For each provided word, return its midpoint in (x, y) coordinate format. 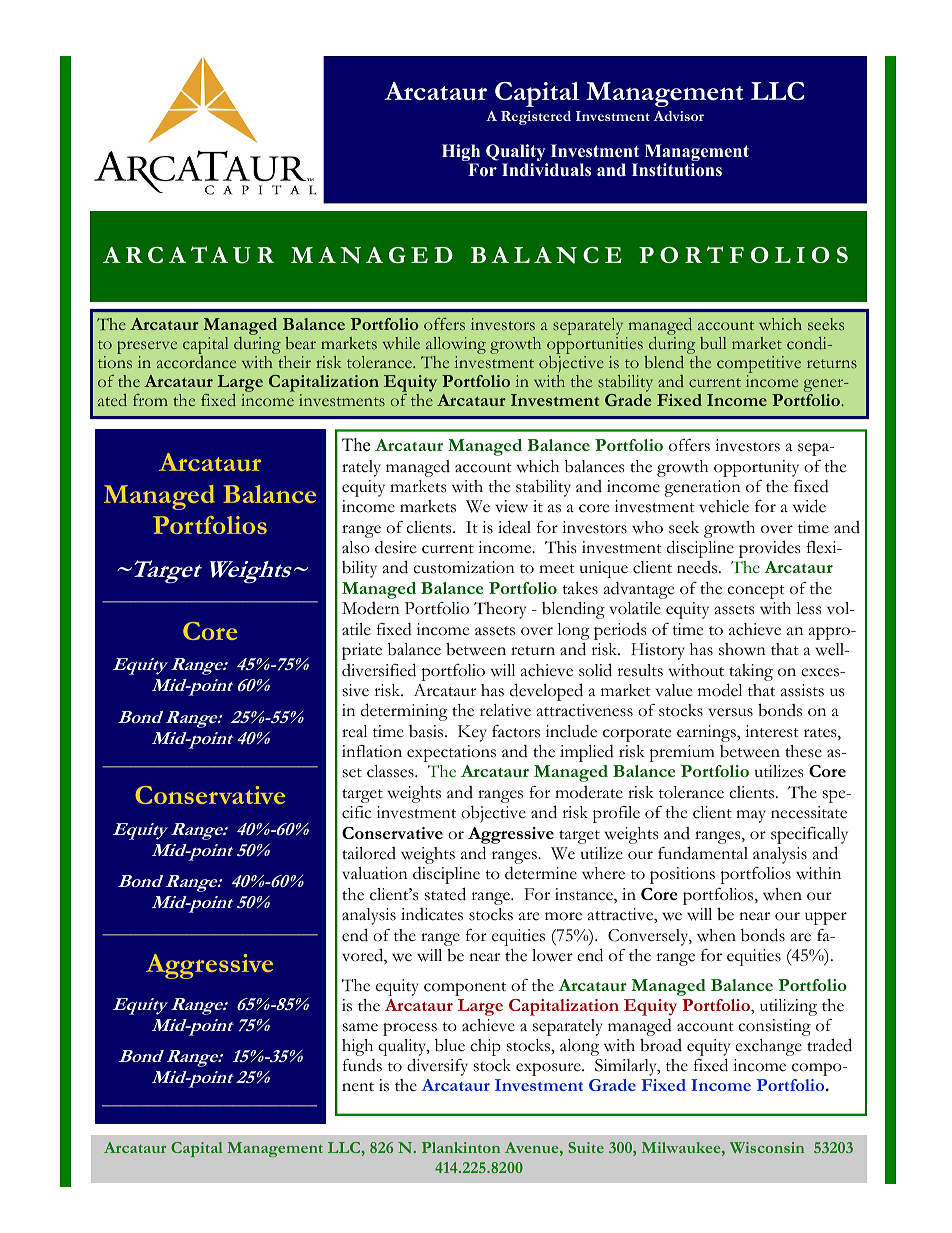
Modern (371, 608)
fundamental (703, 853)
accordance (196, 362)
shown (742, 649)
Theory (500, 610)
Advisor (678, 116)
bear (300, 343)
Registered (536, 118)
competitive (759, 366)
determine (541, 873)
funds (362, 1065)
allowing (456, 347)
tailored (369, 853)
